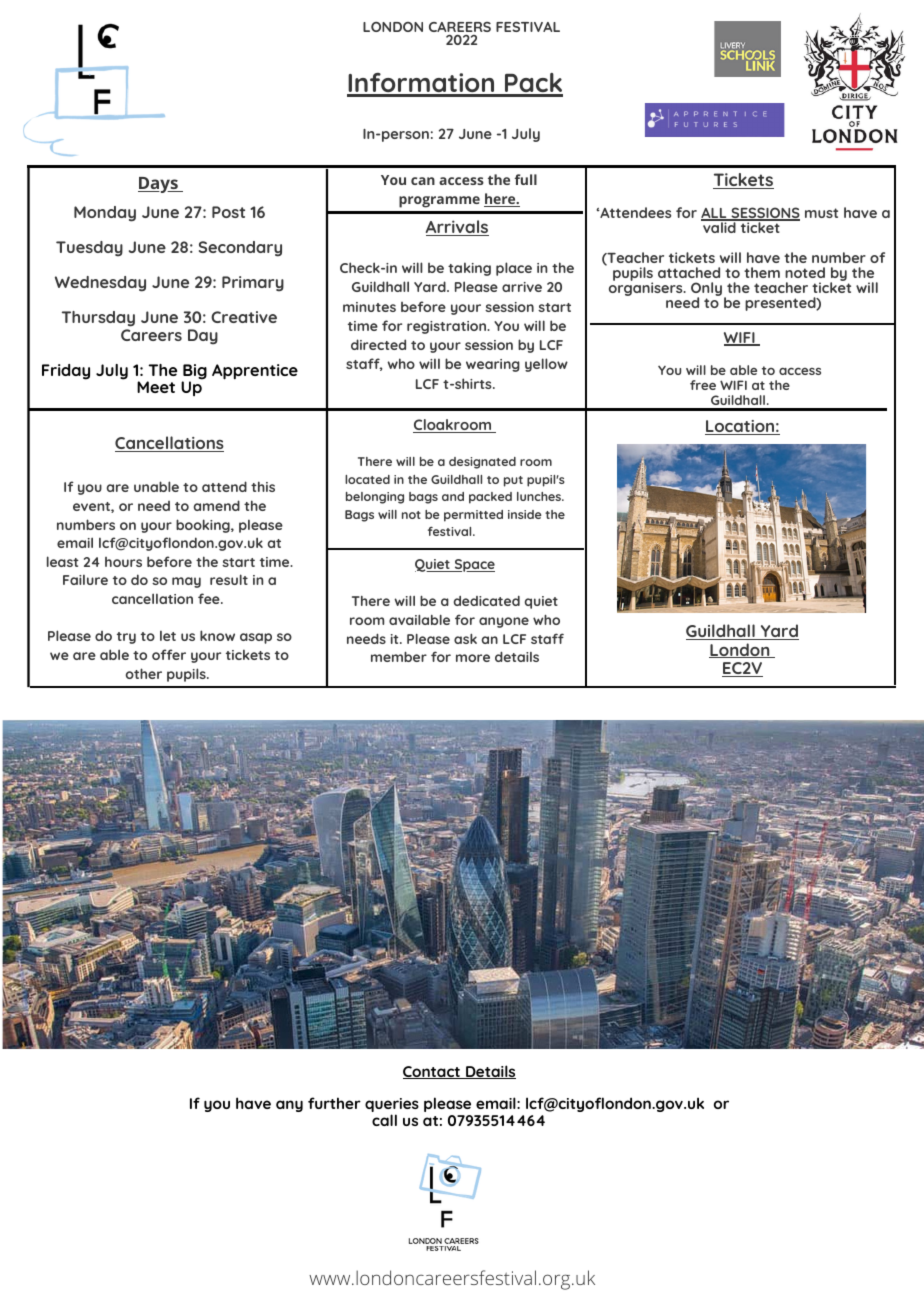  I want to click on lunches, so click(540, 496).
